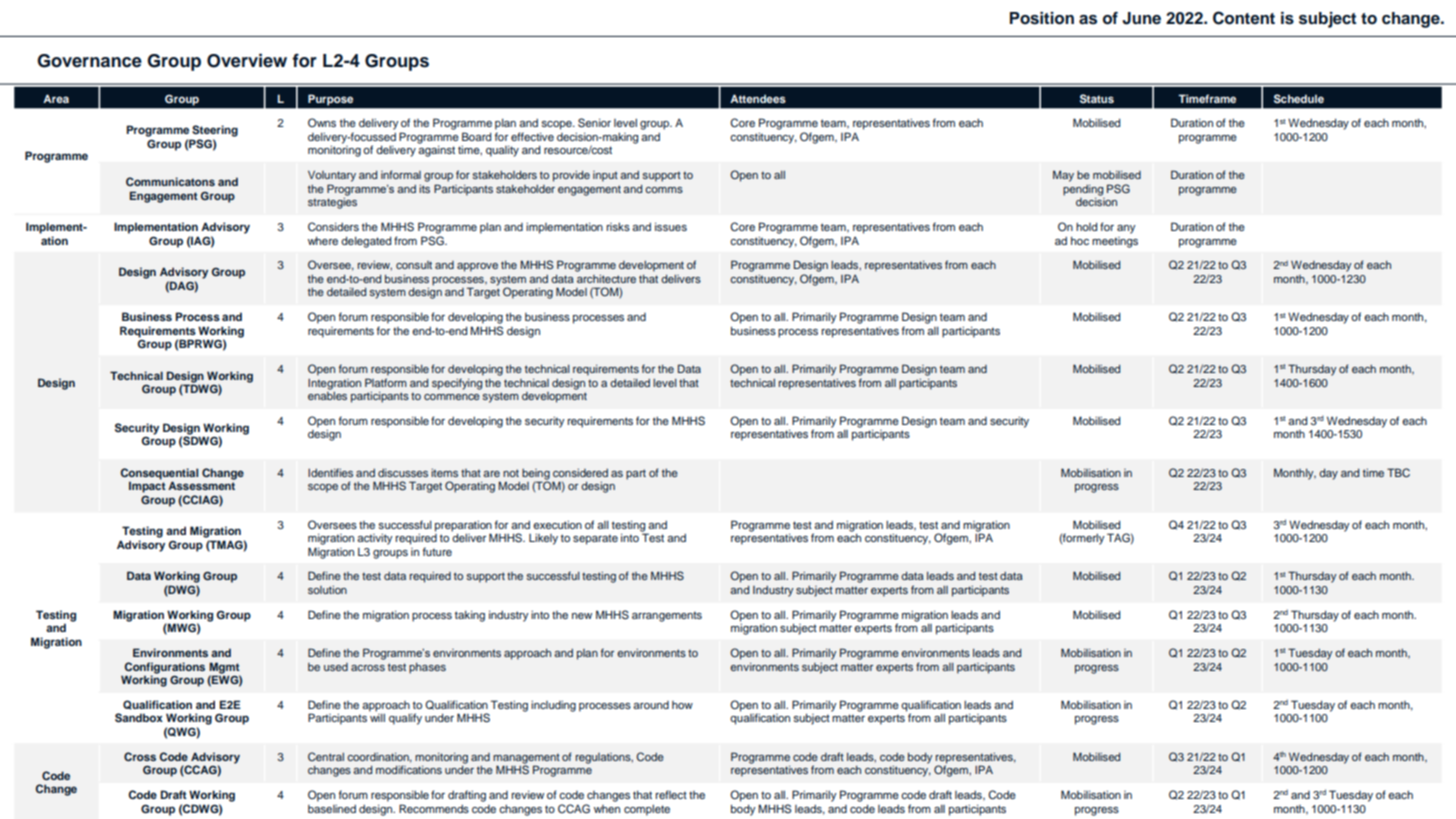 This screenshot has height=819, width=1456. What do you see at coordinates (647, 810) in the screenshot?
I see `complete` at bounding box center [647, 810].
